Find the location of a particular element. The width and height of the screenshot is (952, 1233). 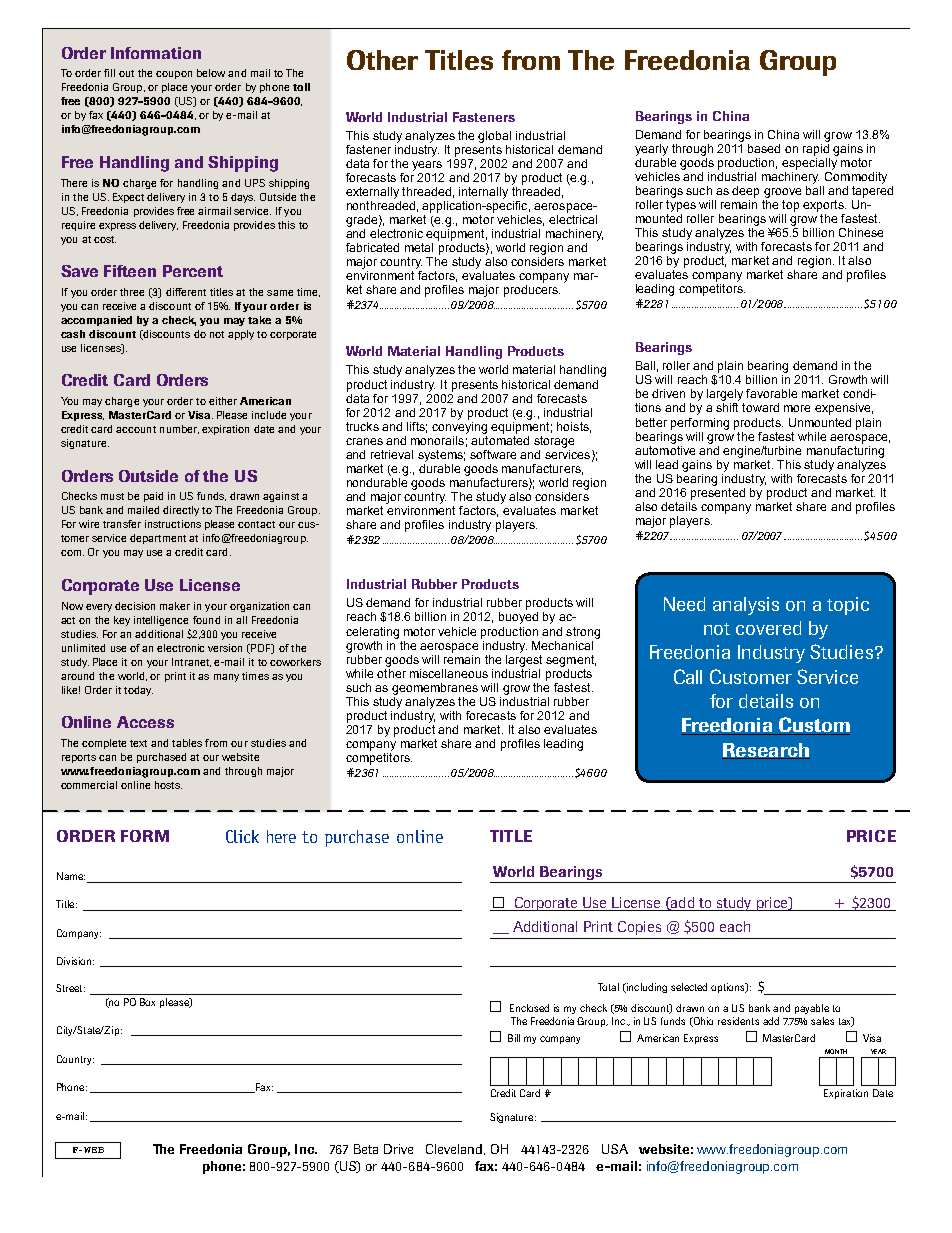

covered is located at coordinates (768, 628).
